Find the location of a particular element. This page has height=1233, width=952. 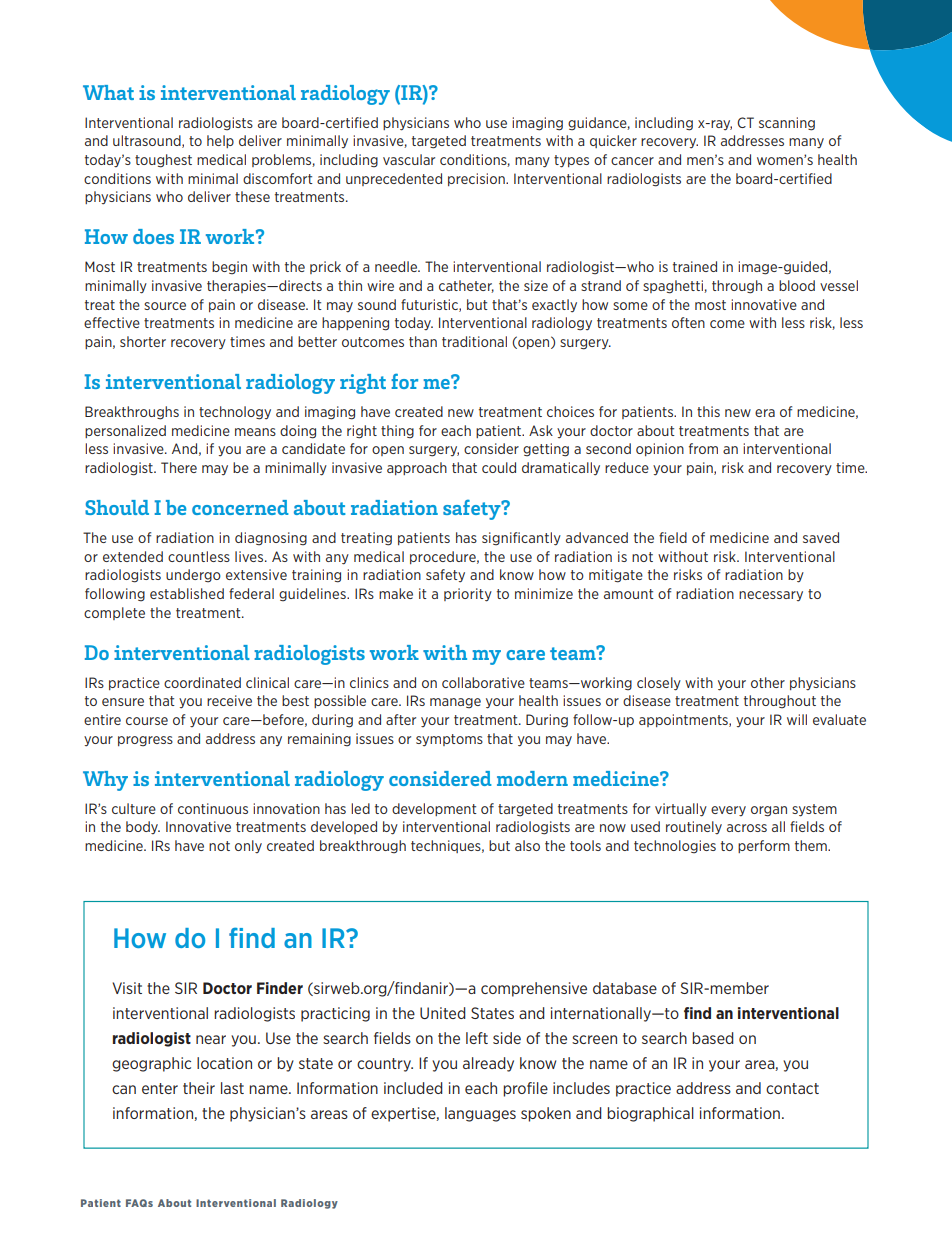

vascular is located at coordinates (409, 159).
